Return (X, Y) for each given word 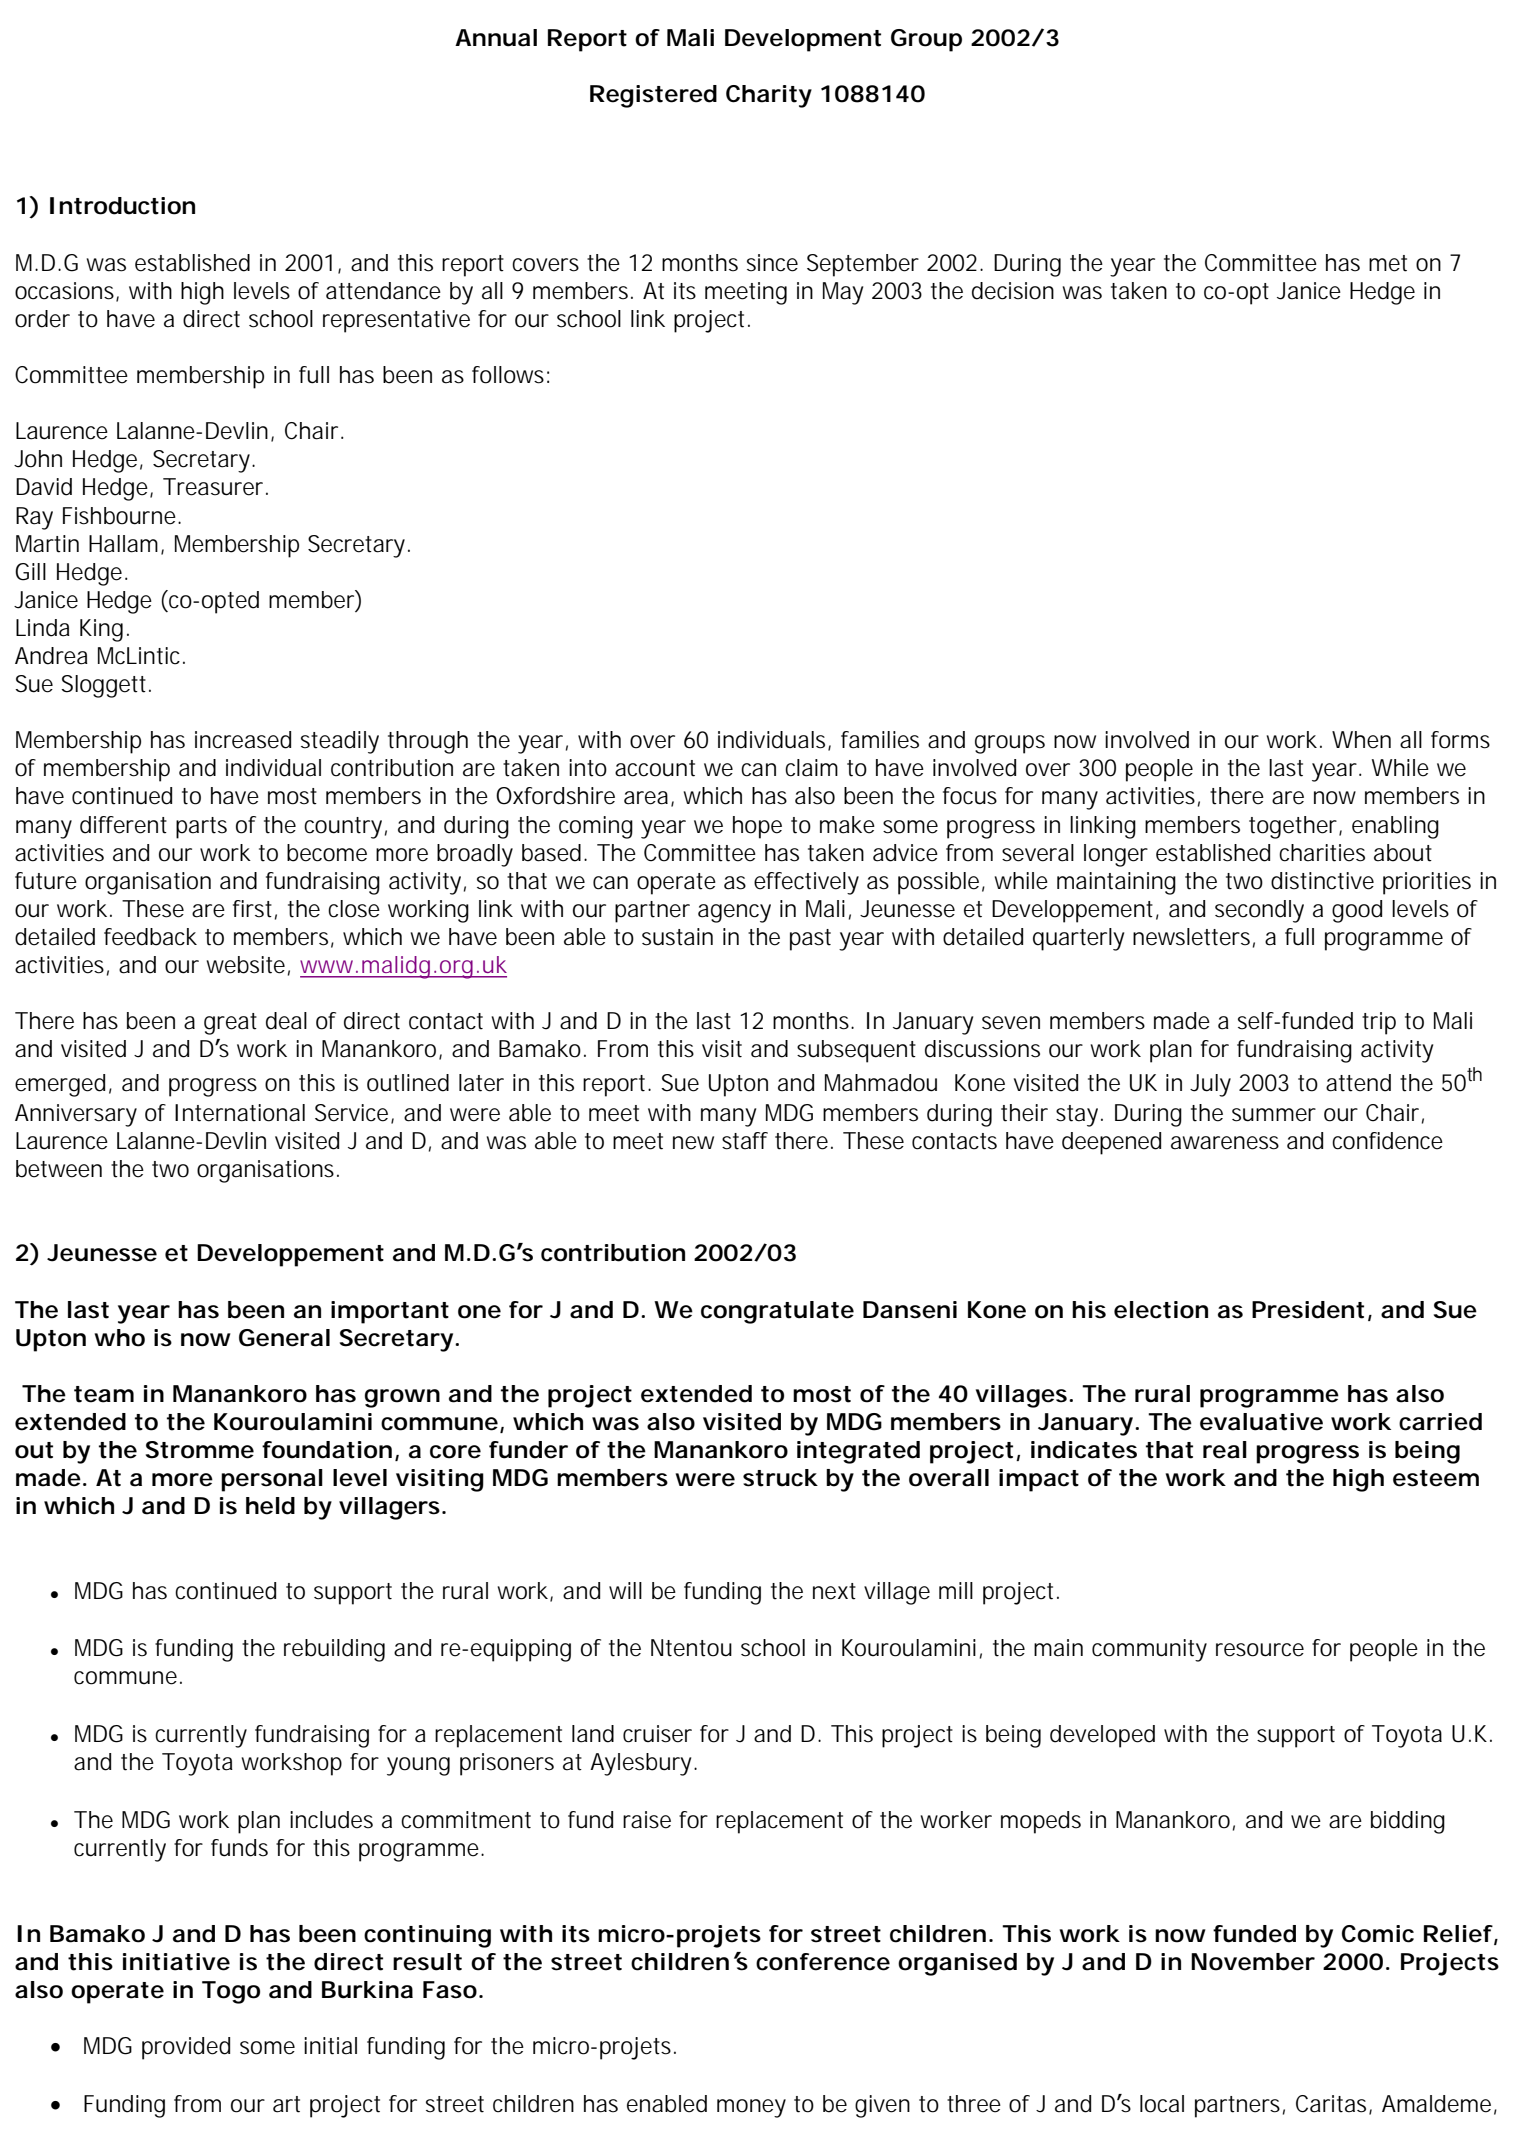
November (1253, 1962)
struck (780, 1478)
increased (243, 740)
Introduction (122, 206)
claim (811, 768)
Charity (769, 96)
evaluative (1261, 1422)
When (1361, 740)
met (1388, 263)
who (120, 1338)
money (751, 2108)
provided (186, 2048)
